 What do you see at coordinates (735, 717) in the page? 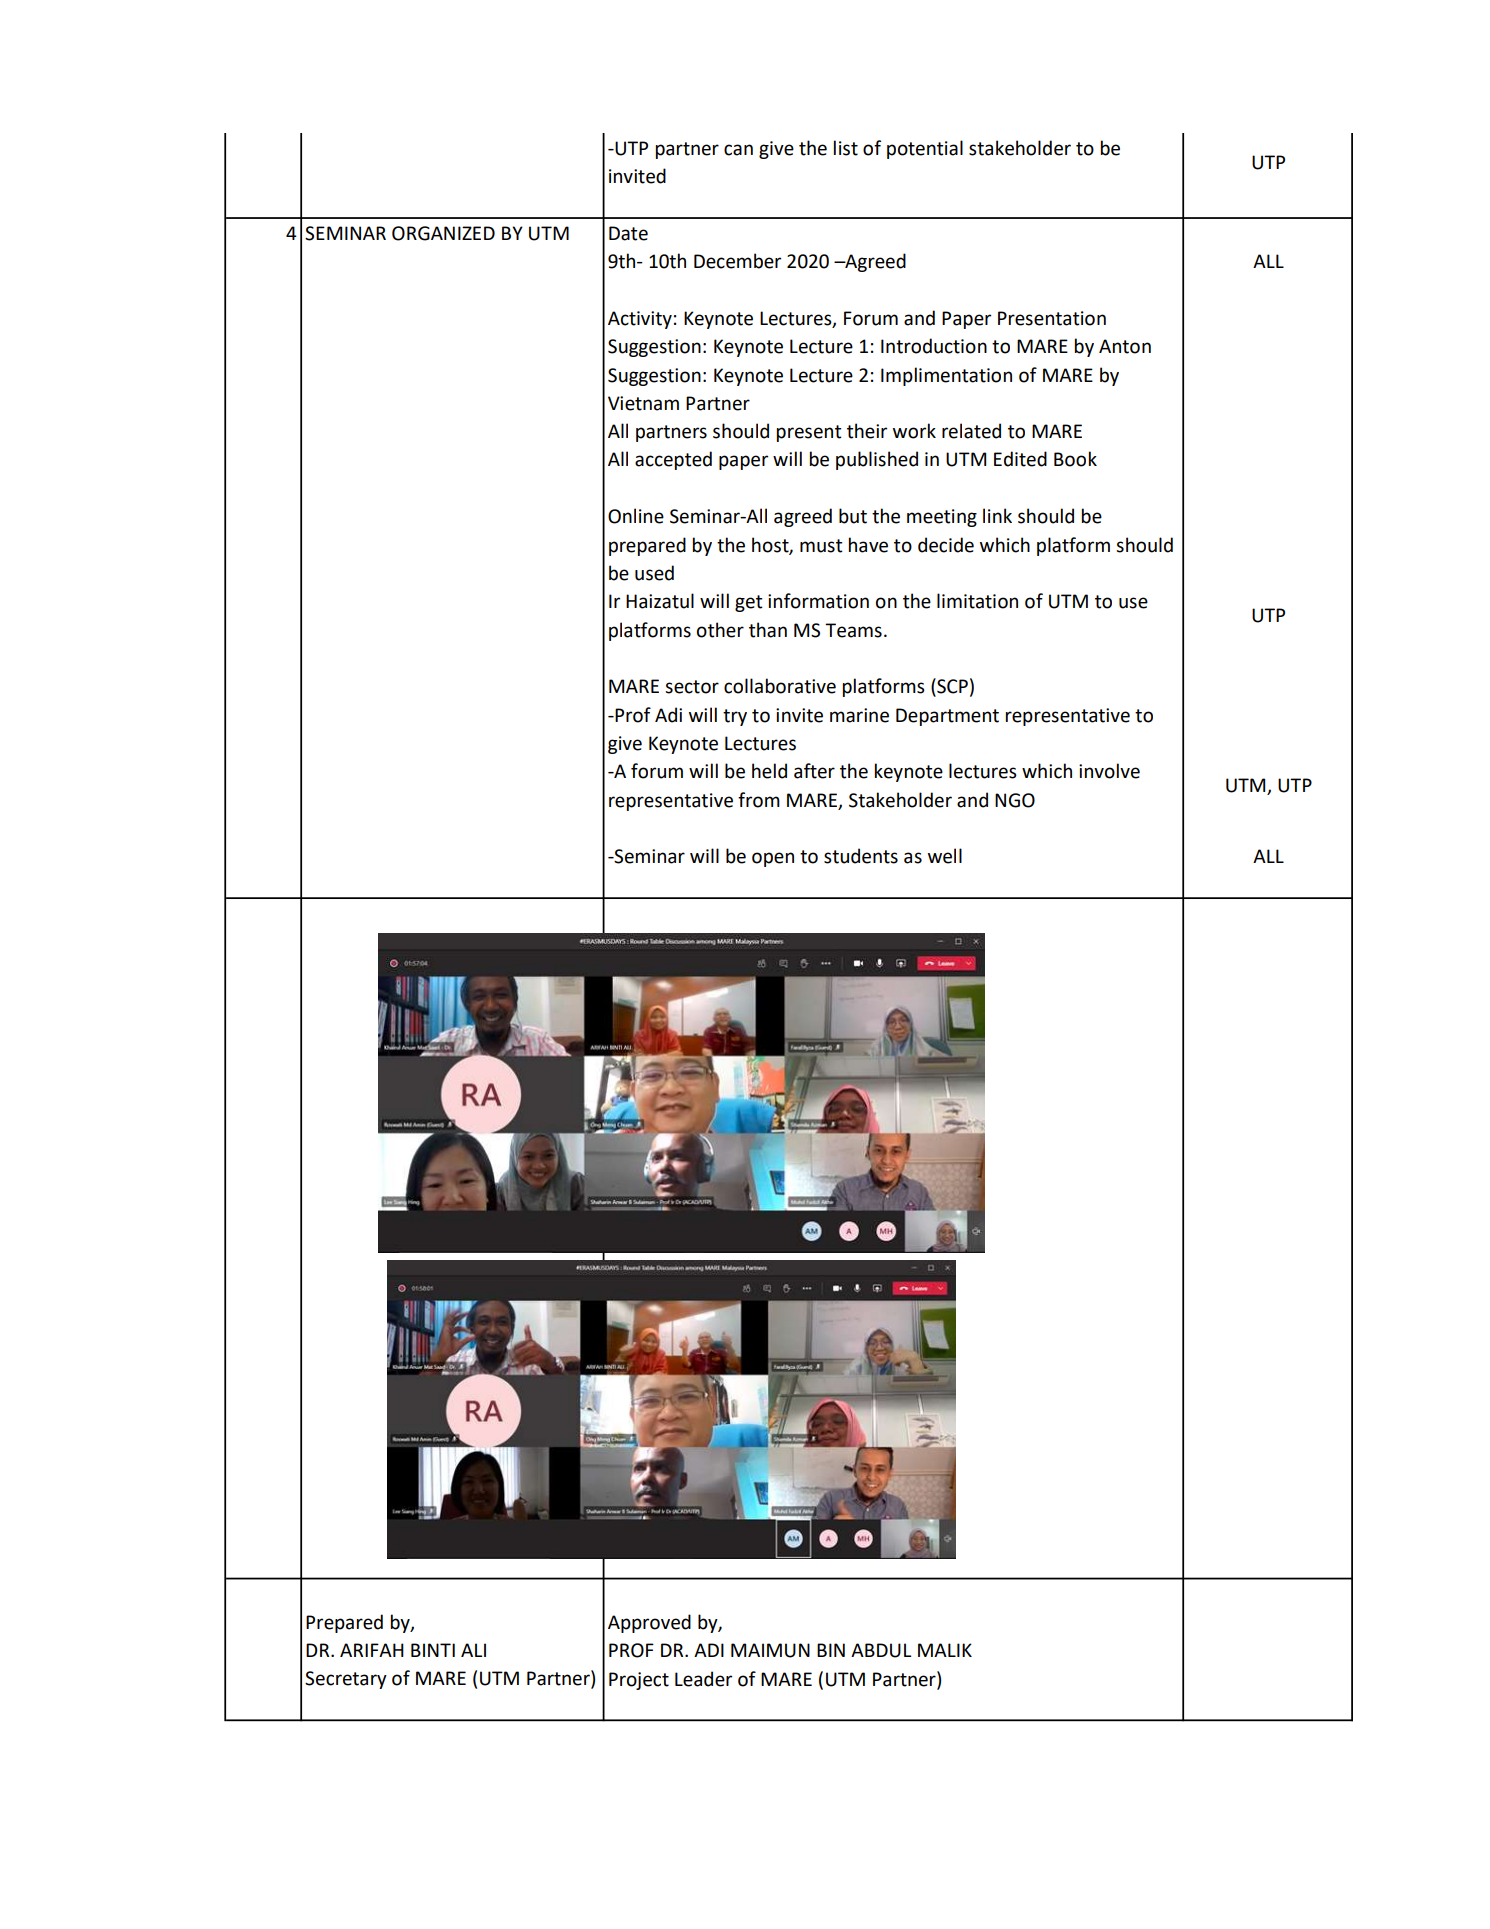
I see `try` at bounding box center [735, 717].
